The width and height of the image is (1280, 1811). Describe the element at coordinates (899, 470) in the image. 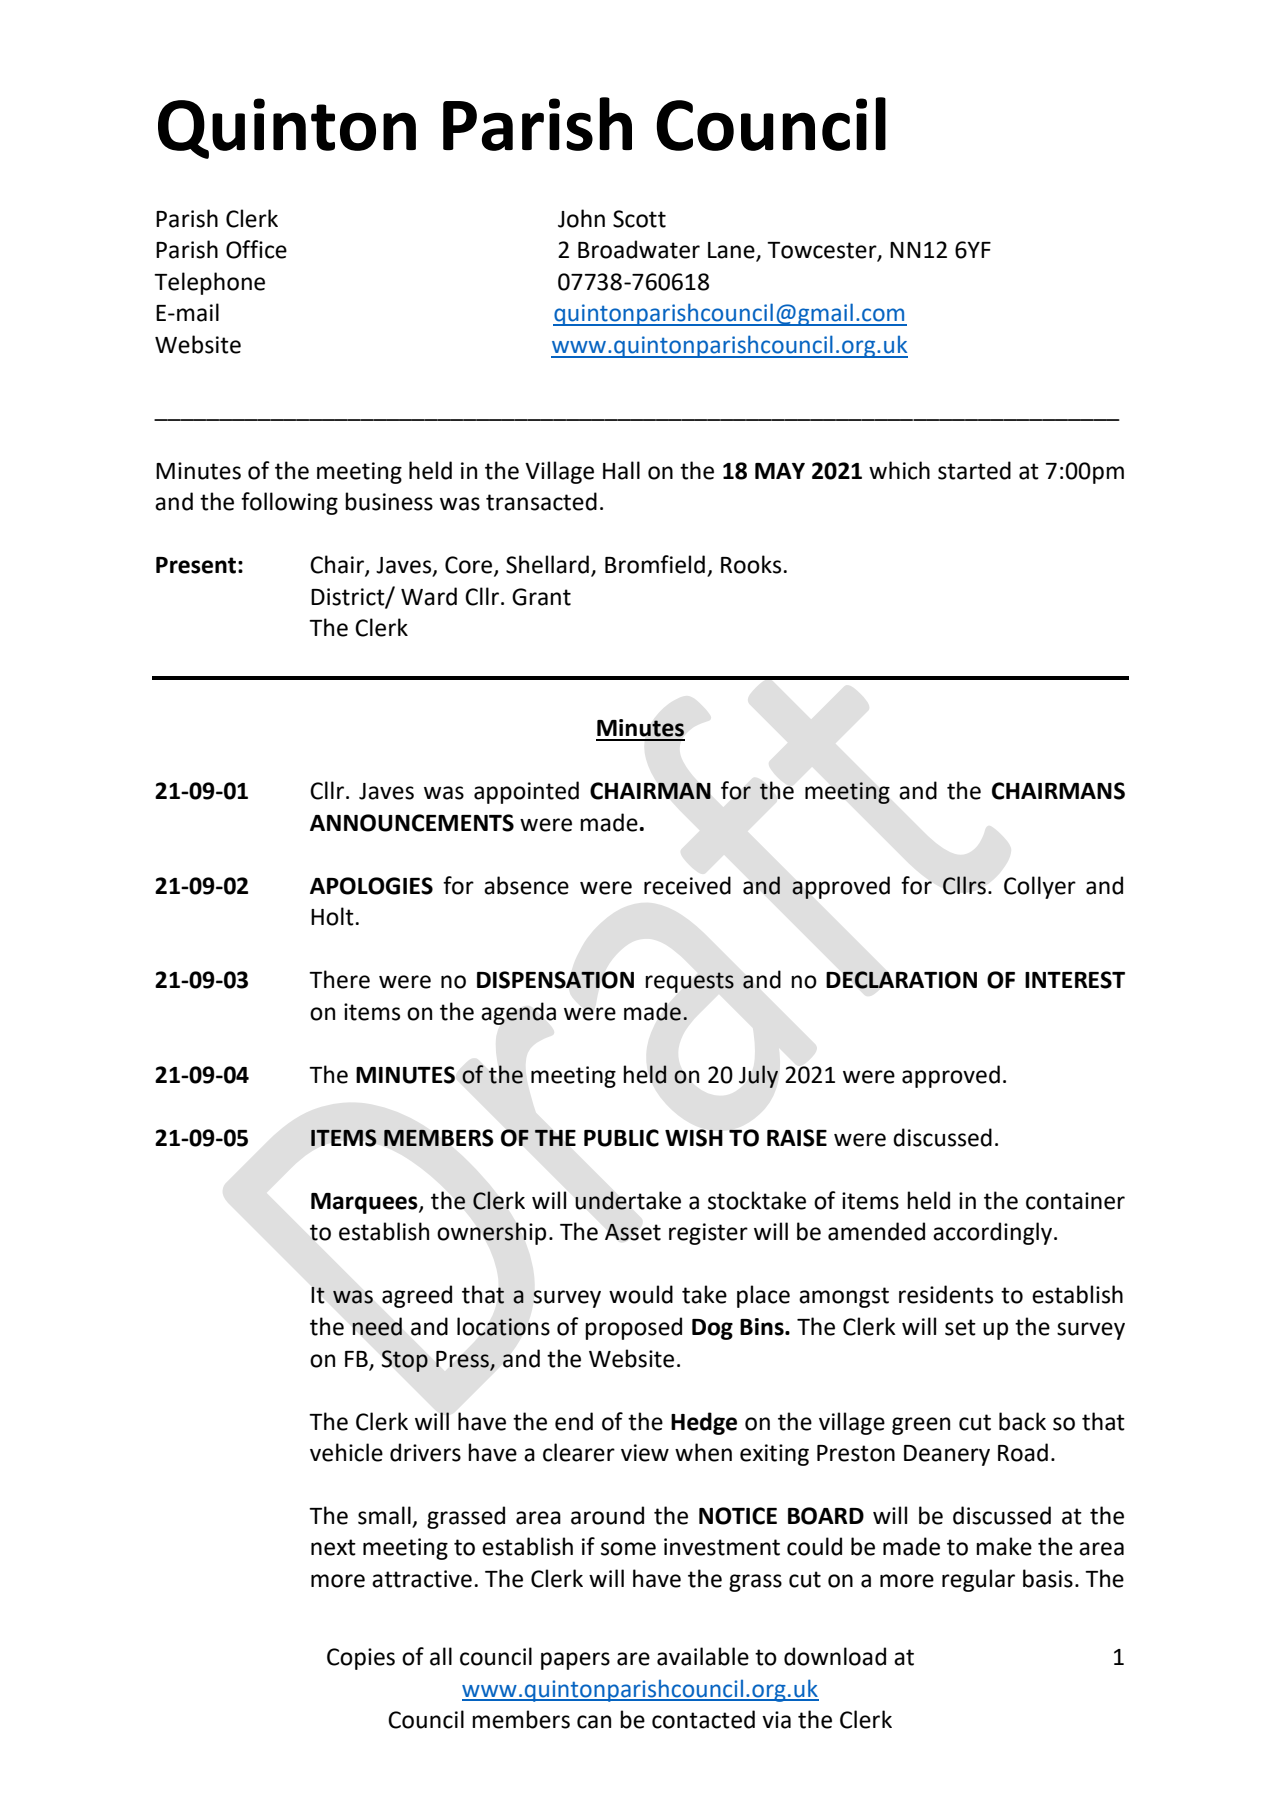

I see `which` at that location.
